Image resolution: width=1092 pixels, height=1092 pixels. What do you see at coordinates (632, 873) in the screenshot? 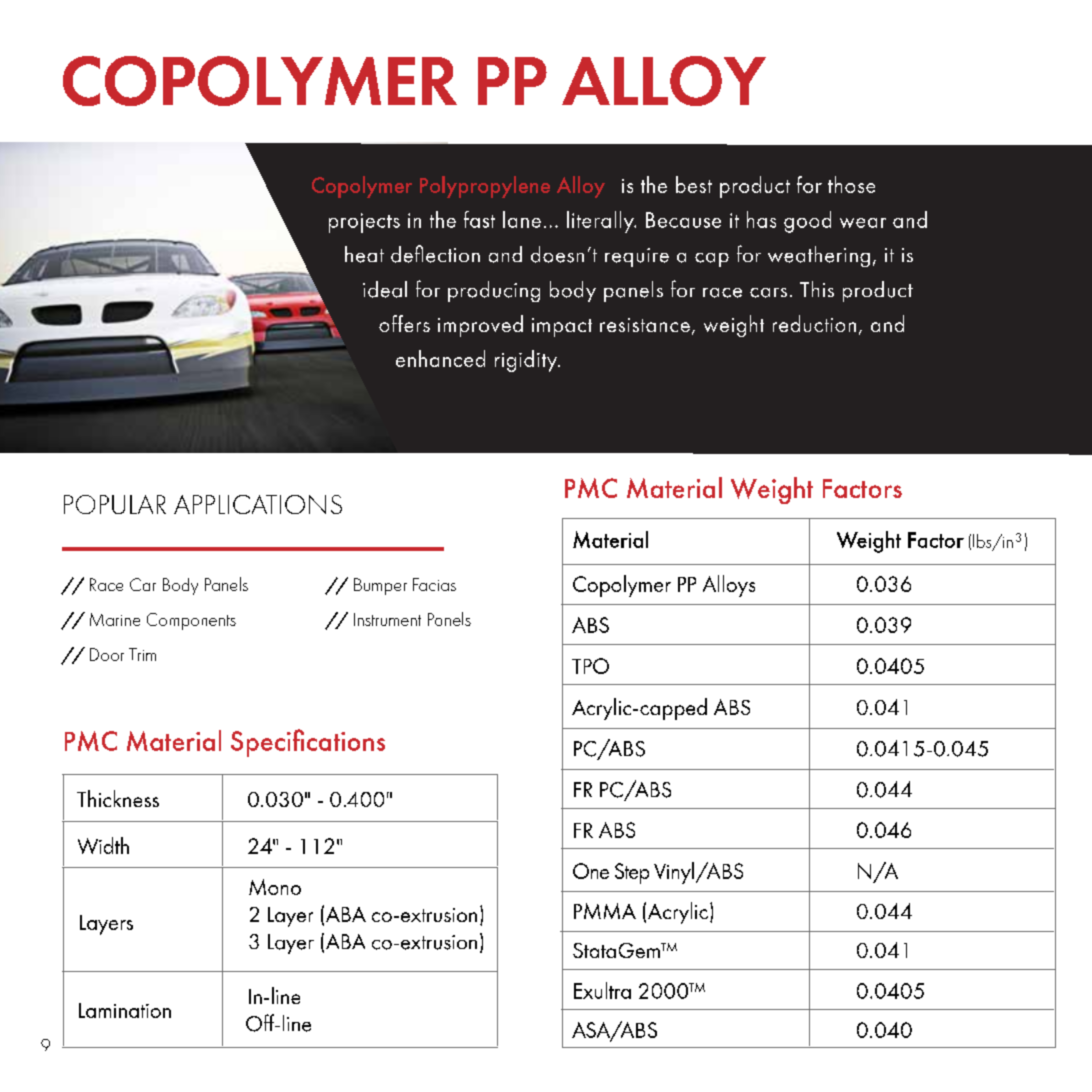
I see `Step` at bounding box center [632, 873].
